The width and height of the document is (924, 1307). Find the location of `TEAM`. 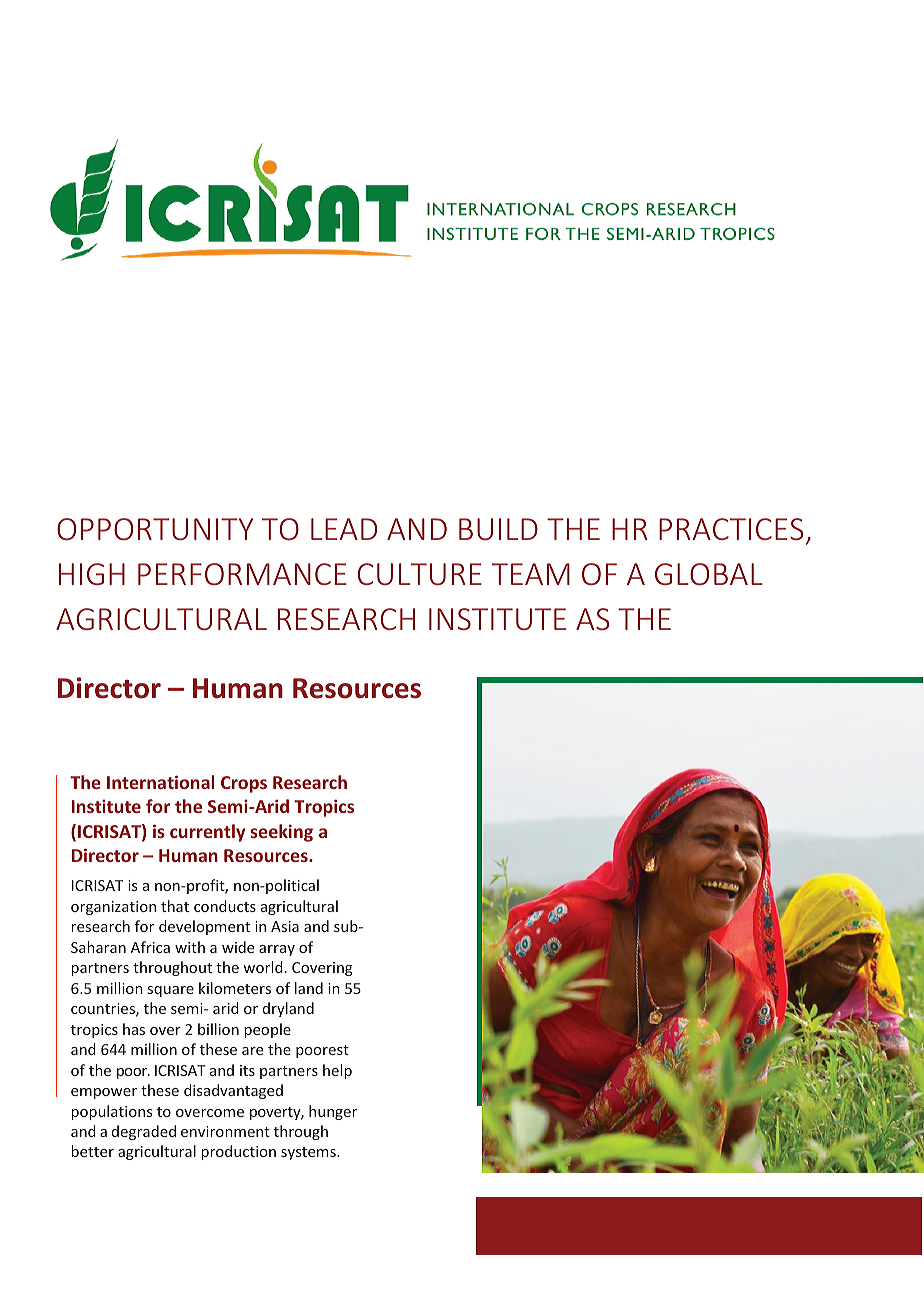

TEAM is located at coordinates (531, 574).
